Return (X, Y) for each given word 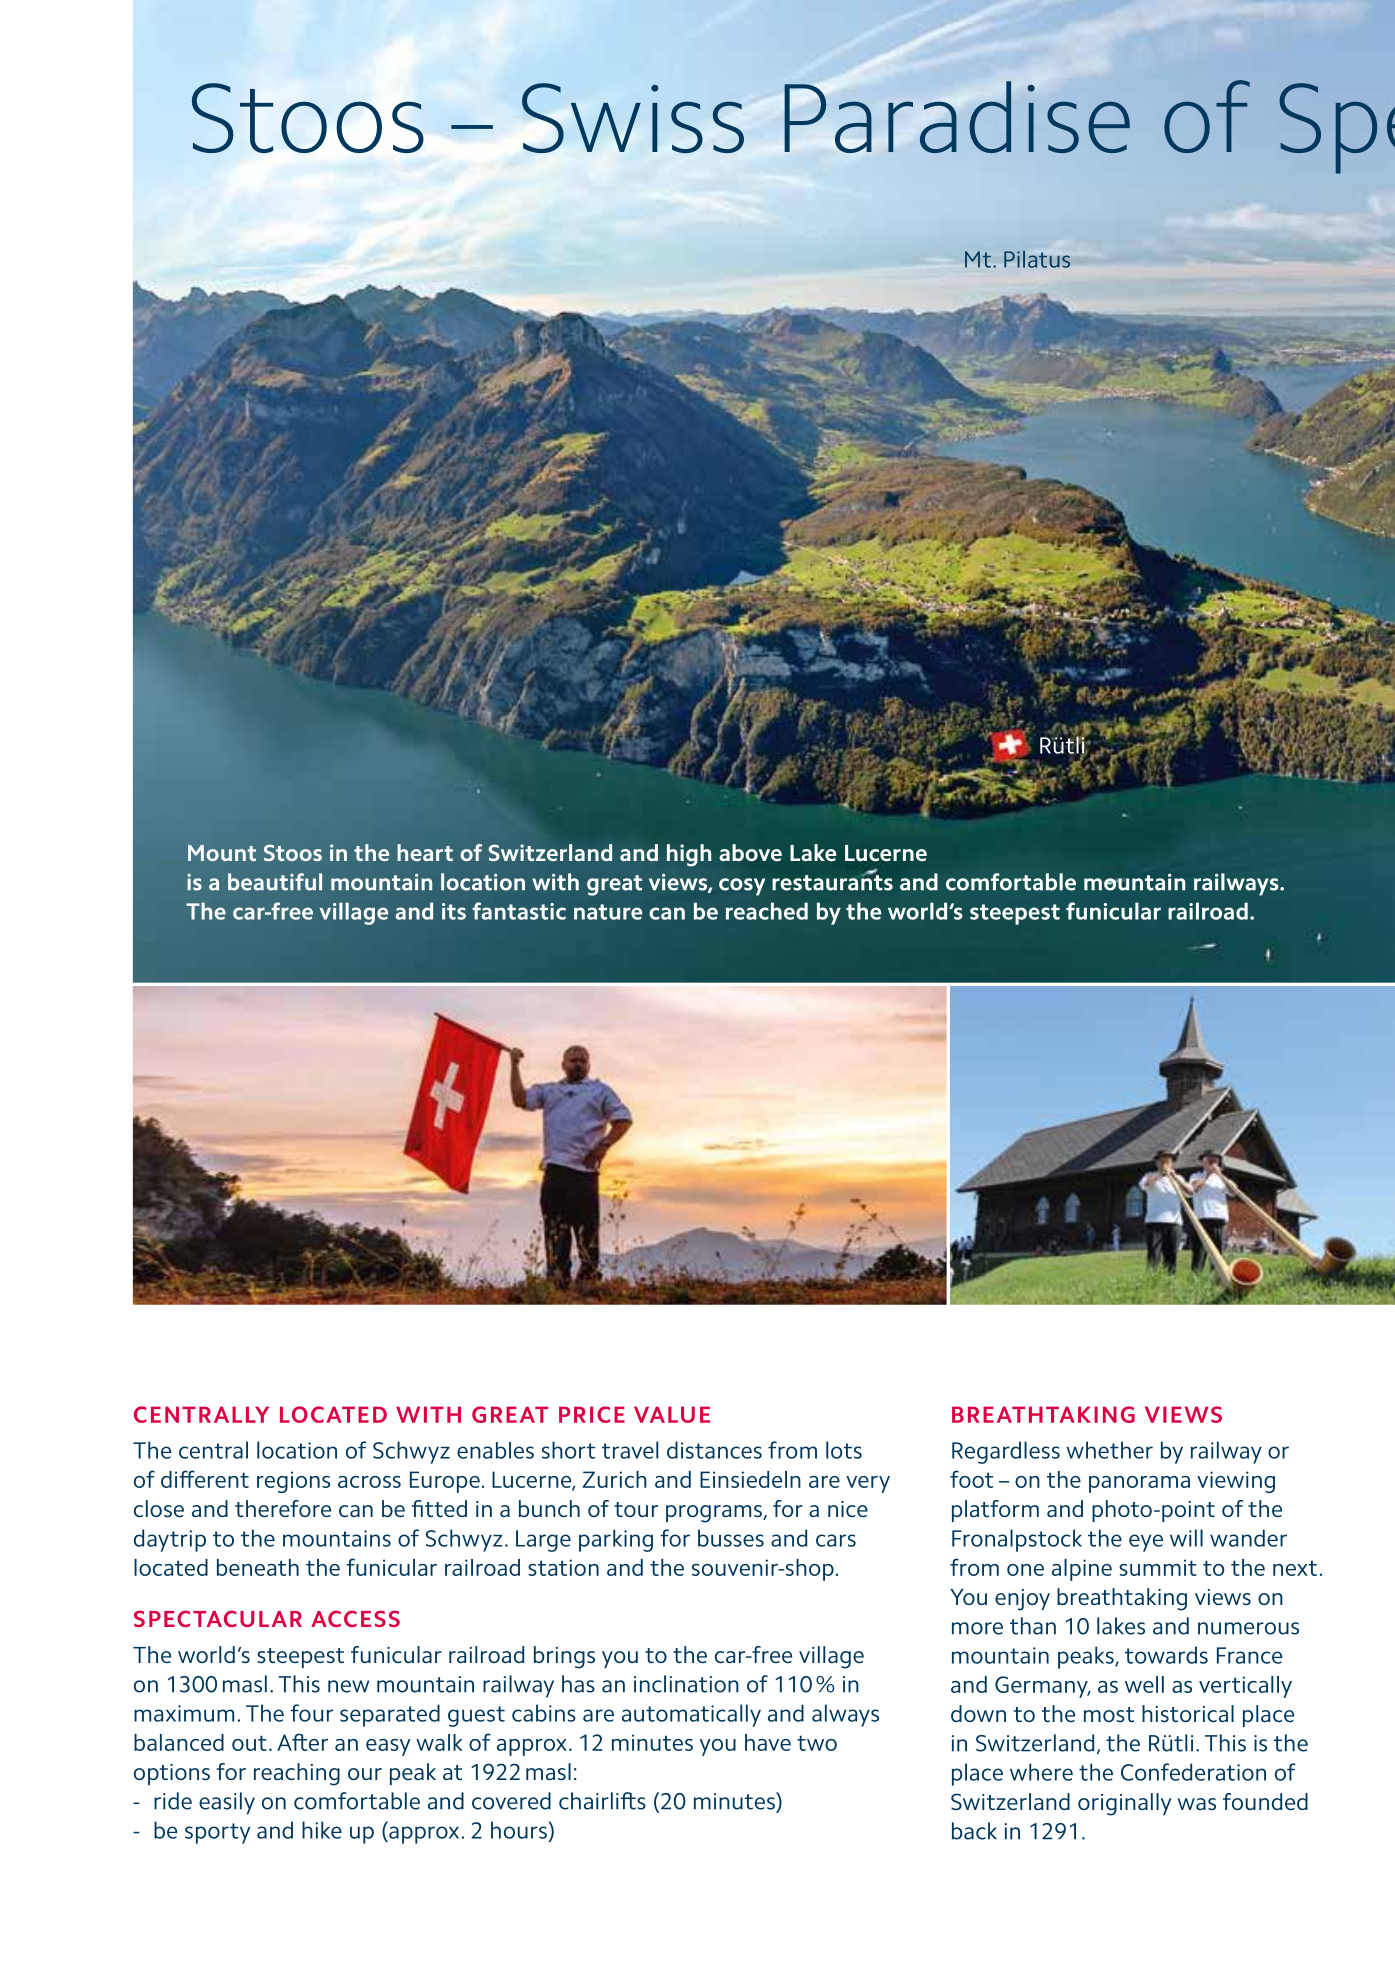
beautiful (275, 882)
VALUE (672, 1414)
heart (425, 852)
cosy (742, 887)
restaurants (832, 882)
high (689, 855)
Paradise (957, 117)
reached (767, 911)
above (750, 853)
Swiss (633, 118)
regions (293, 1482)
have (768, 1742)
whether (1109, 1450)
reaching (297, 1774)
